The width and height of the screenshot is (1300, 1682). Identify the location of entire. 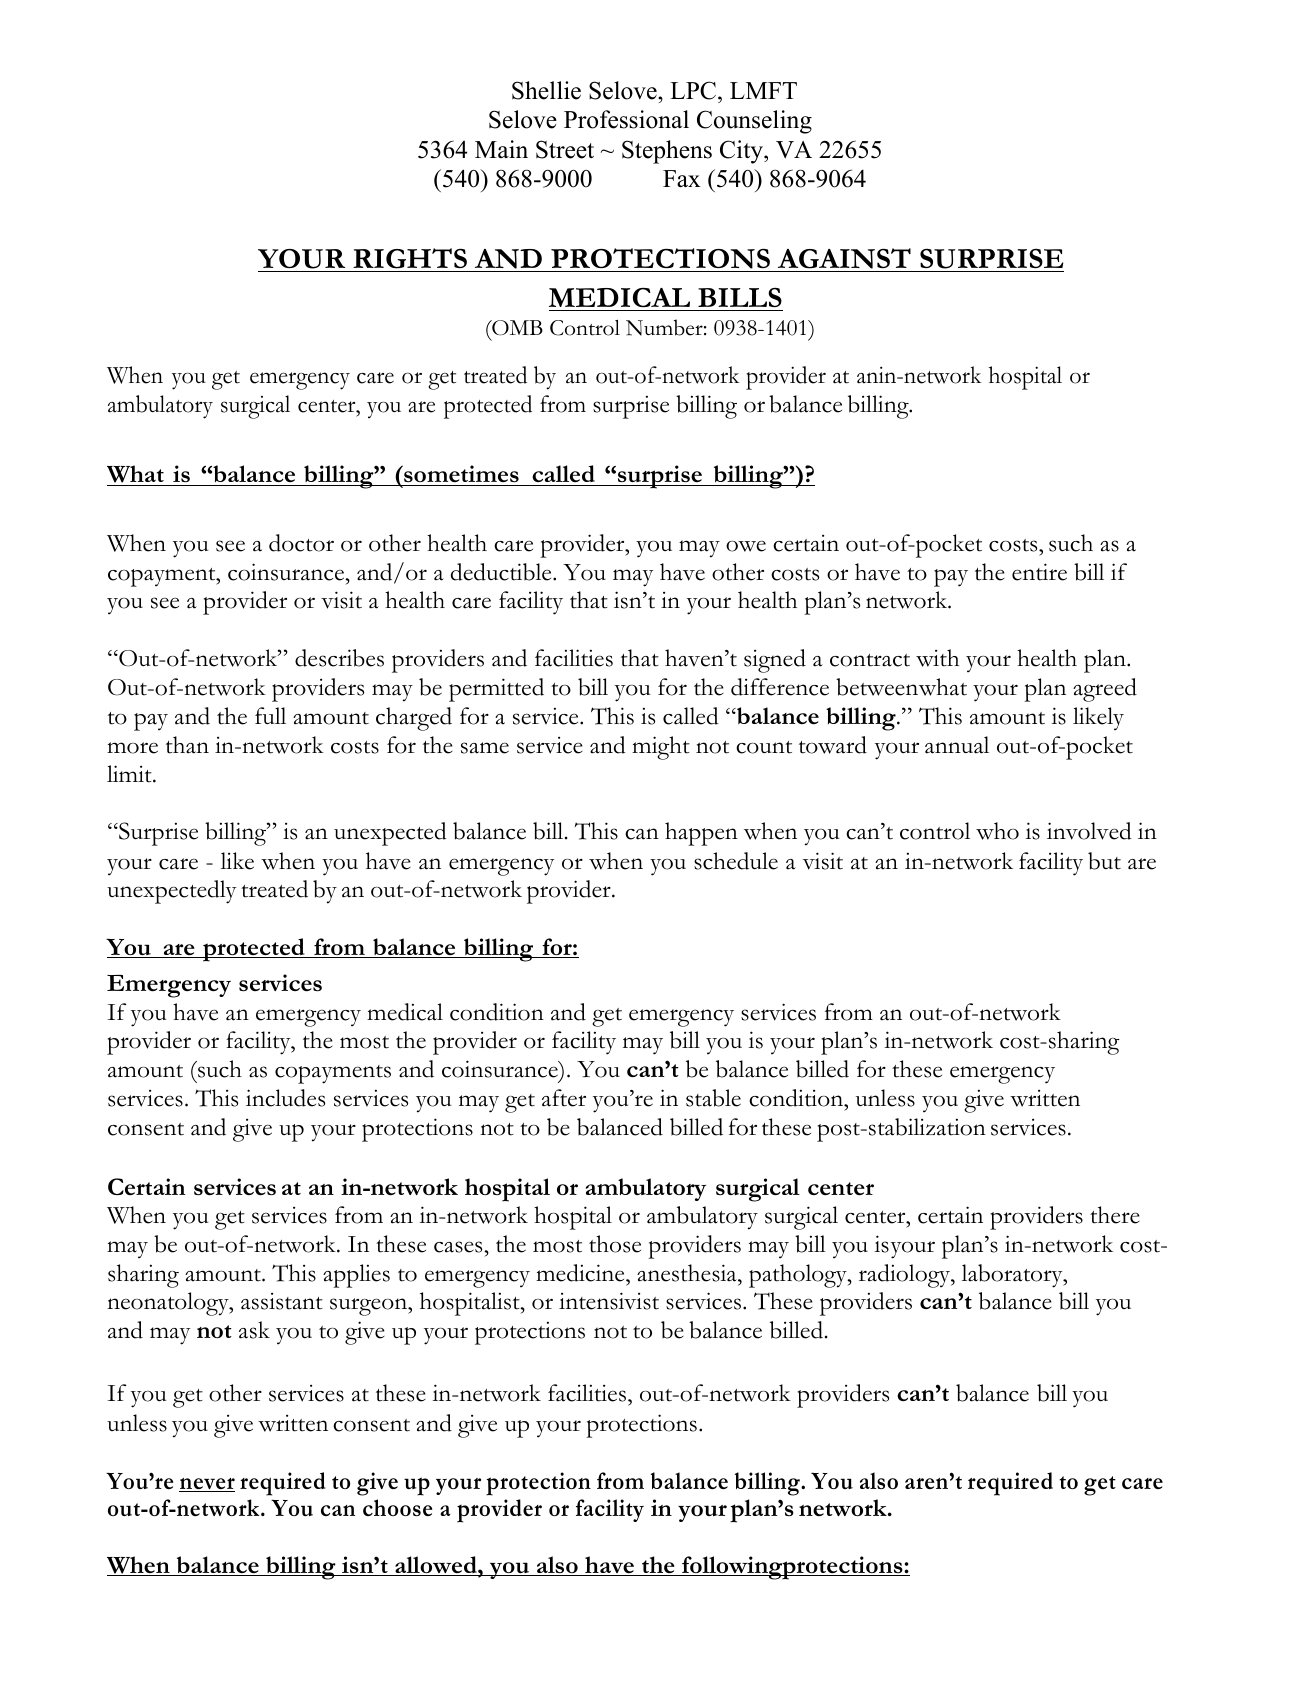
(1039, 572).
